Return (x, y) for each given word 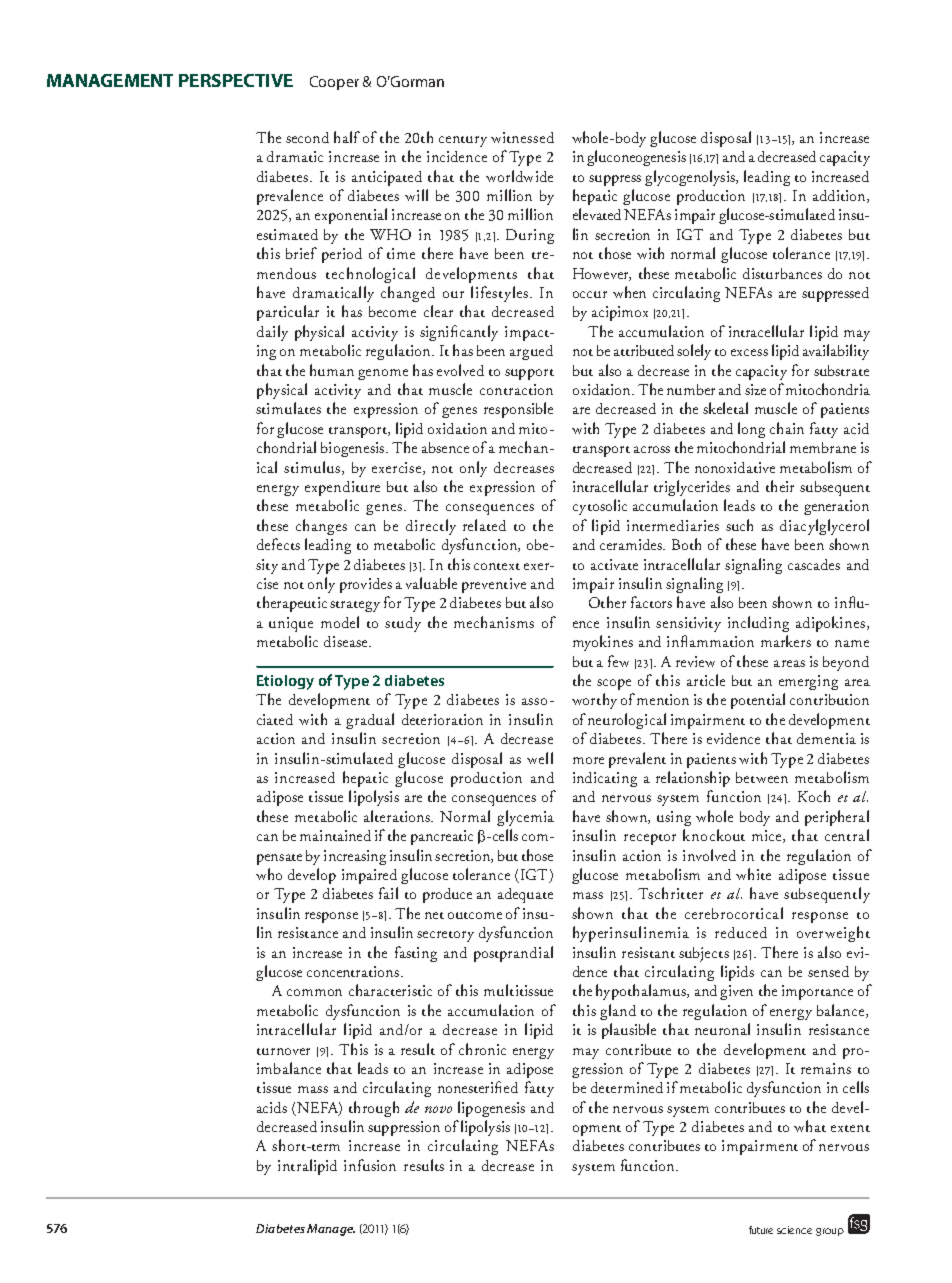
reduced (741, 932)
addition (840, 196)
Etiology (285, 682)
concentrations (354, 971)
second (307, 137)
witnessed (522, 137)
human (332, 370)
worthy (594, 701)
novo (438, 1109)
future (761, 1230)
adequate (525, 895)
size (755, 389)
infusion (370, 1165)
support (529, 374)
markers (786, 641)
